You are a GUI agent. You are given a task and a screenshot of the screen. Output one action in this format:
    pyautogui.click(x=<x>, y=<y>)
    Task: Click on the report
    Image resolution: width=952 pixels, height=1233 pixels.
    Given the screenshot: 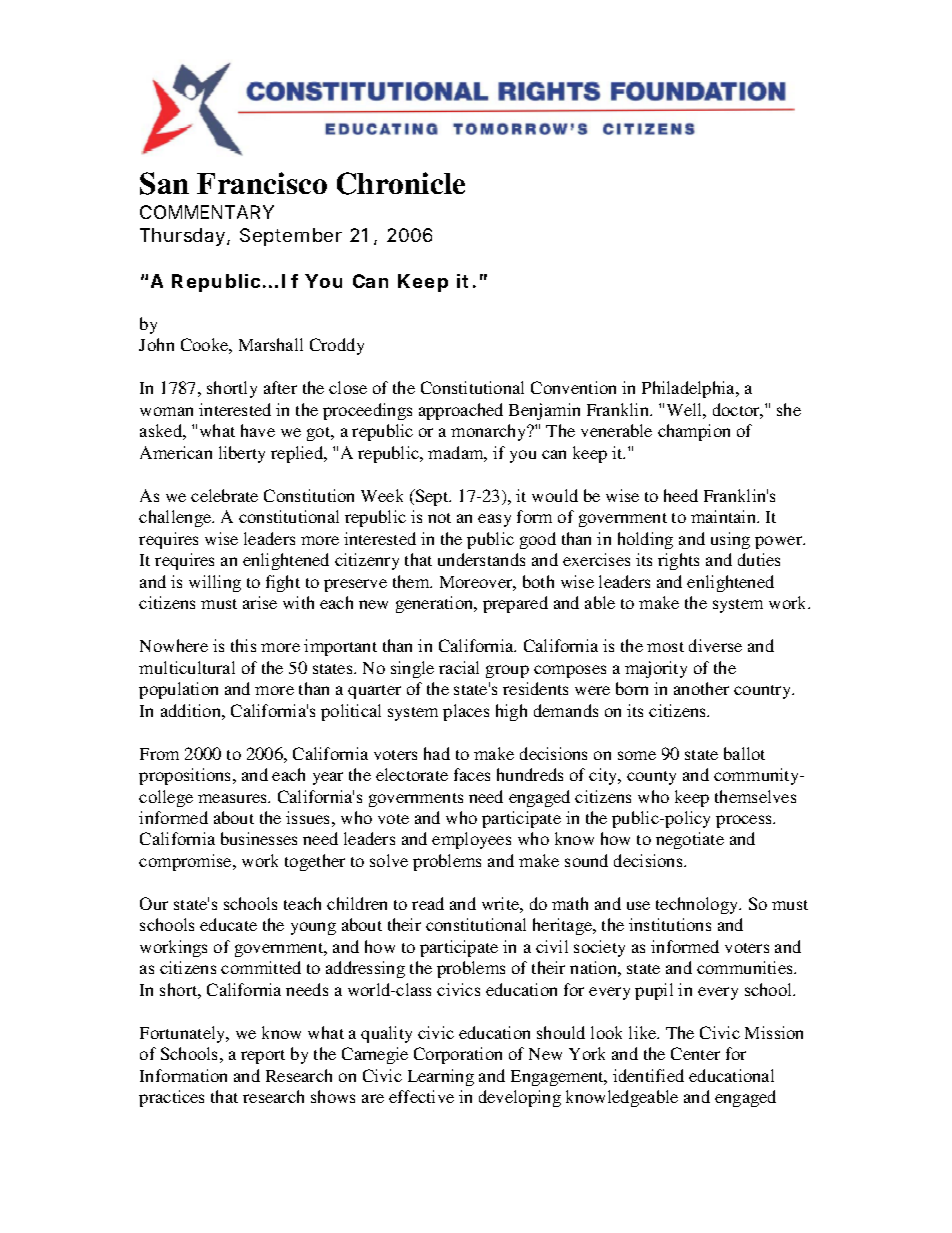 What is the action you would take?
    pyautogui.click(x=263, y=1057)
